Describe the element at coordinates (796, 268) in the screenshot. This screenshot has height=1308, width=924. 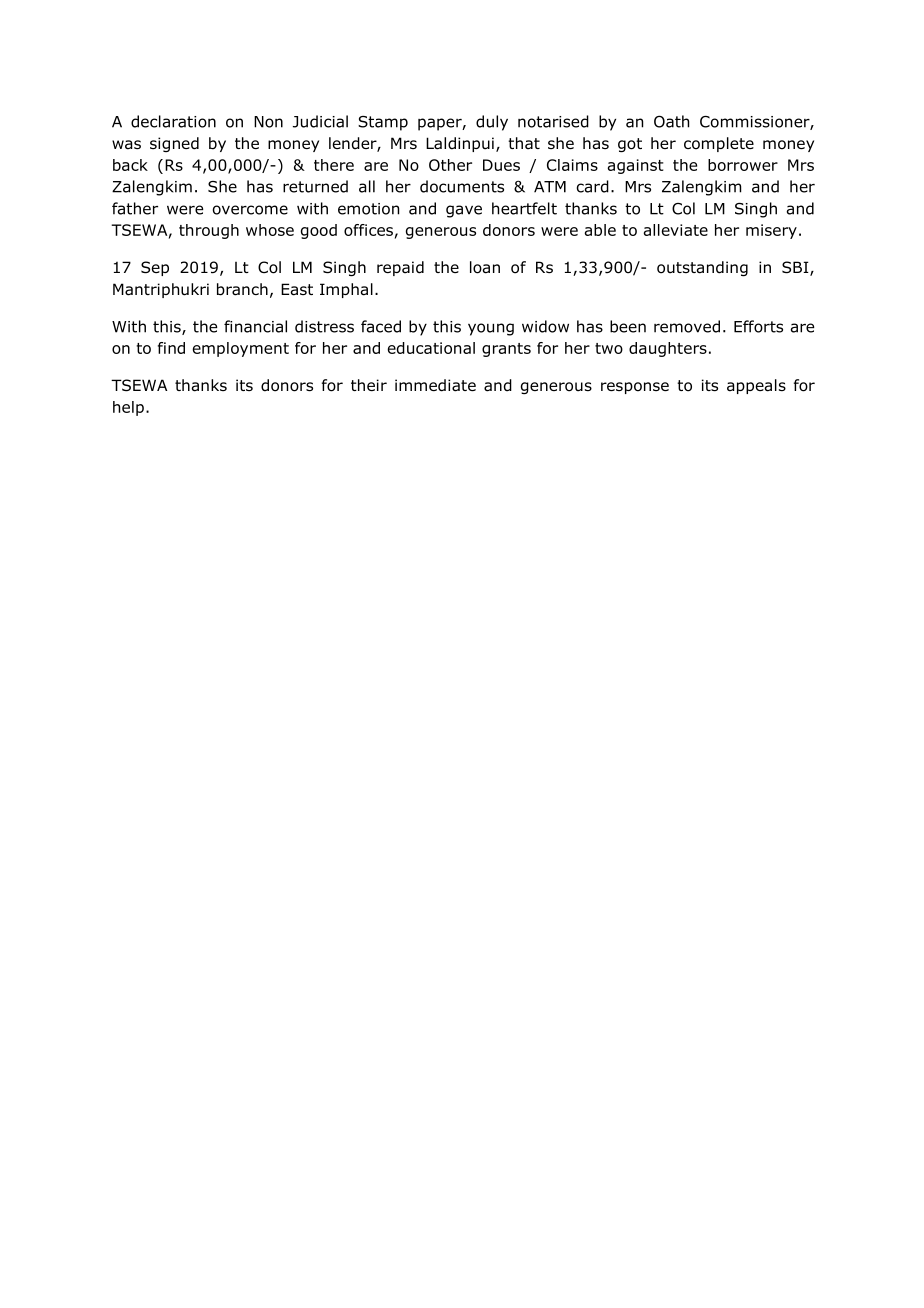
I see `SBI` at that location.
